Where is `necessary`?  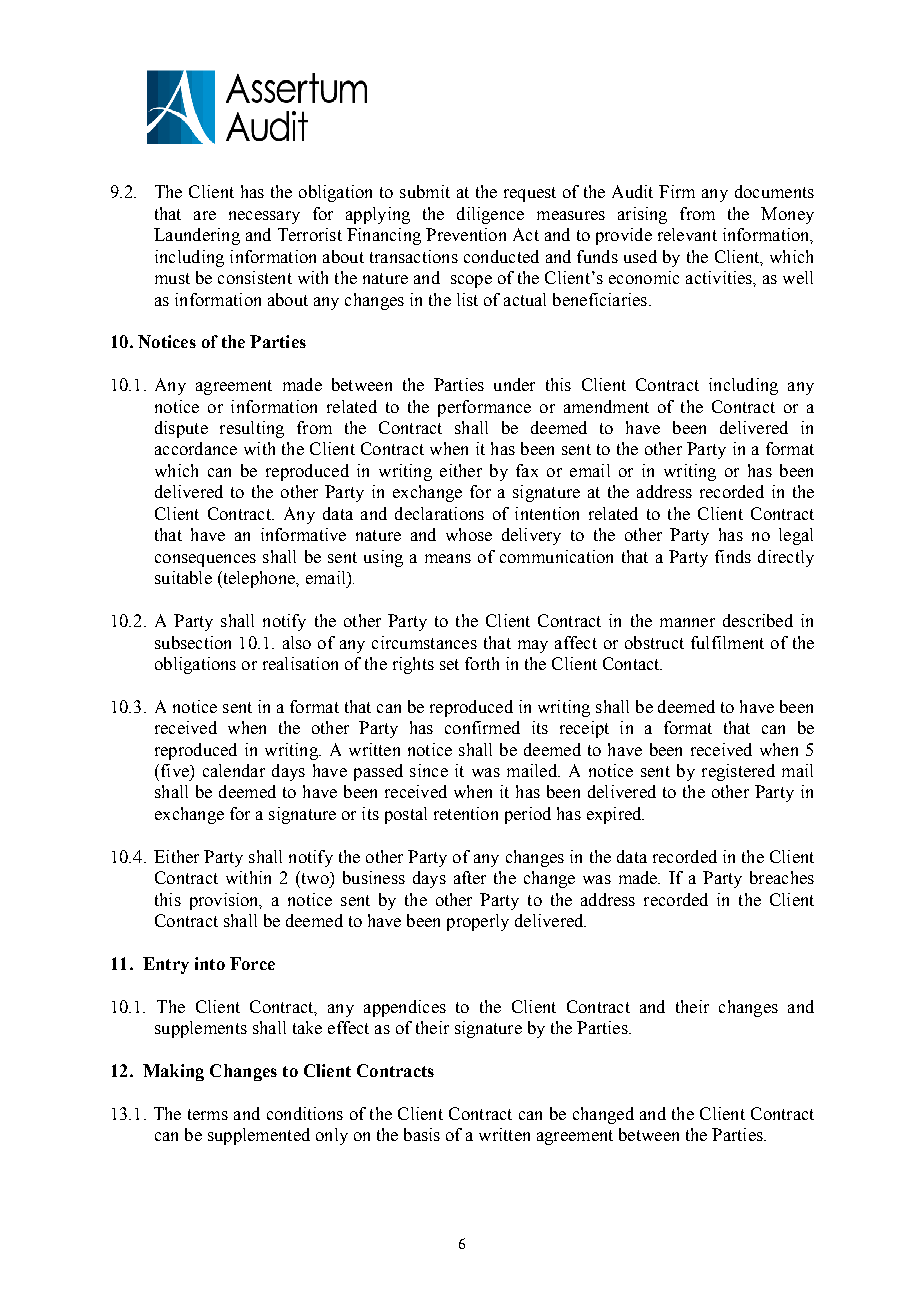
necessary is located at coordinates (264, 217).
